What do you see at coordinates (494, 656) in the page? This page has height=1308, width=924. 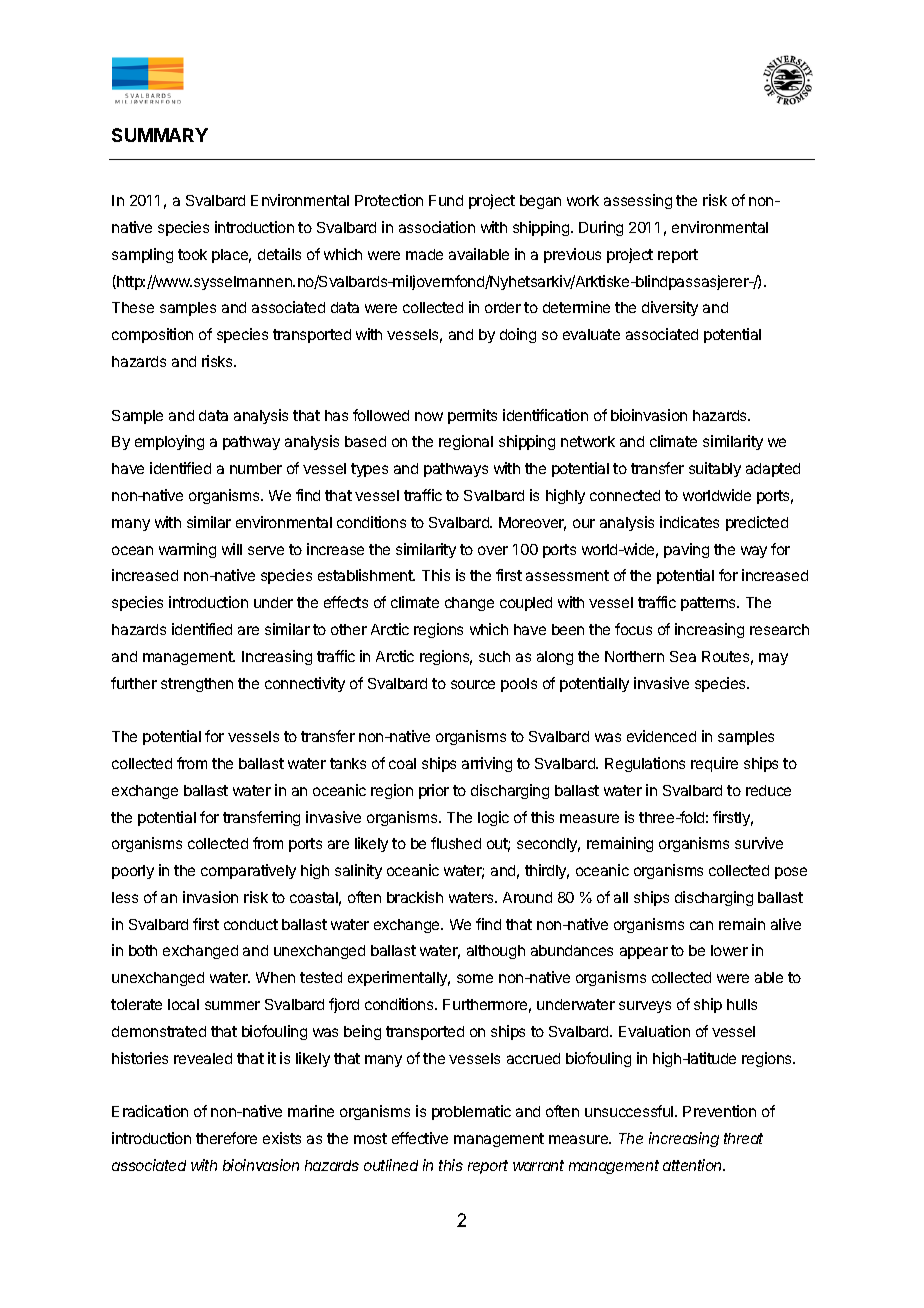 I see `such` at bounding box center [494, 656].
